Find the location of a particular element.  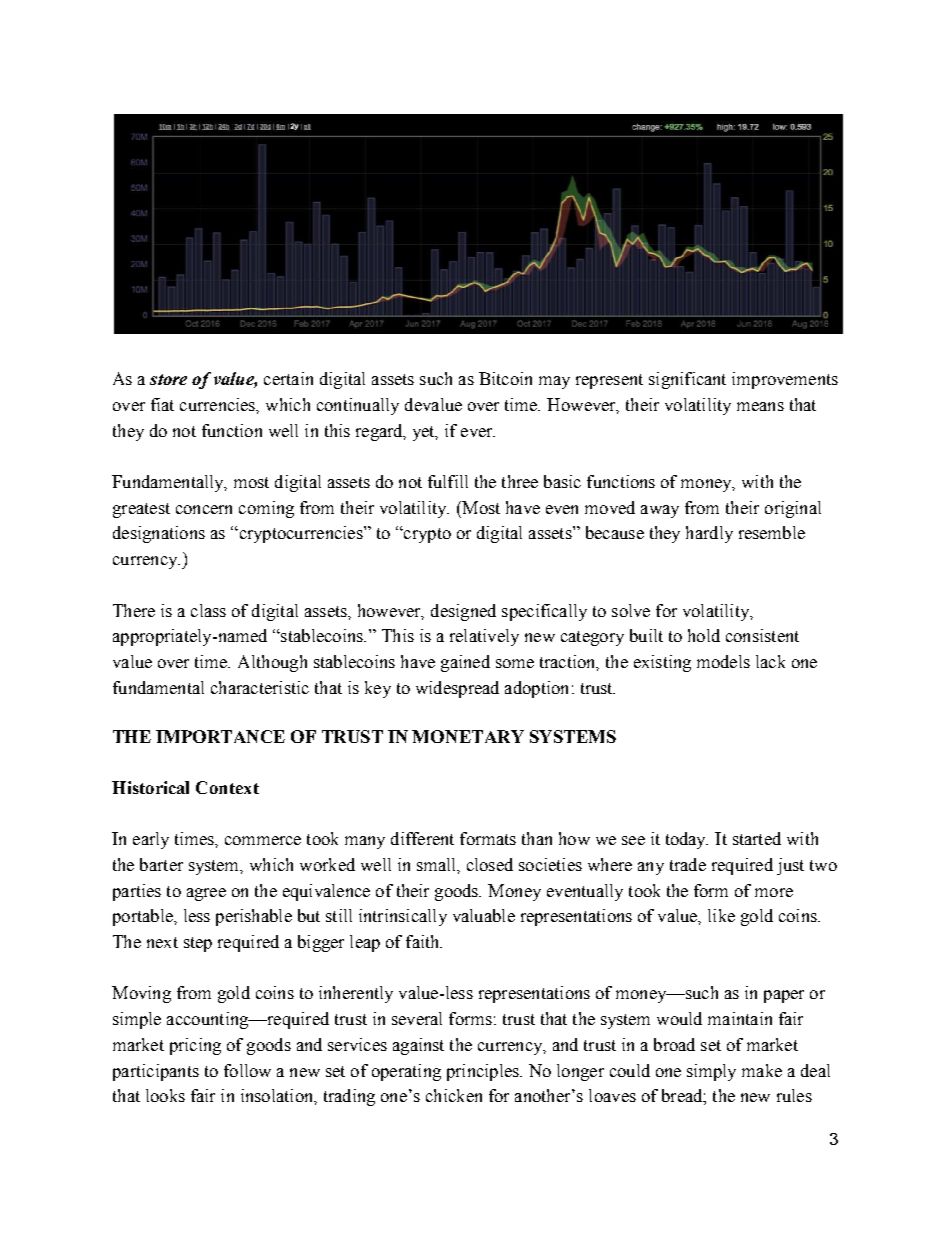

fiat is located at coordinates (162, 404).
